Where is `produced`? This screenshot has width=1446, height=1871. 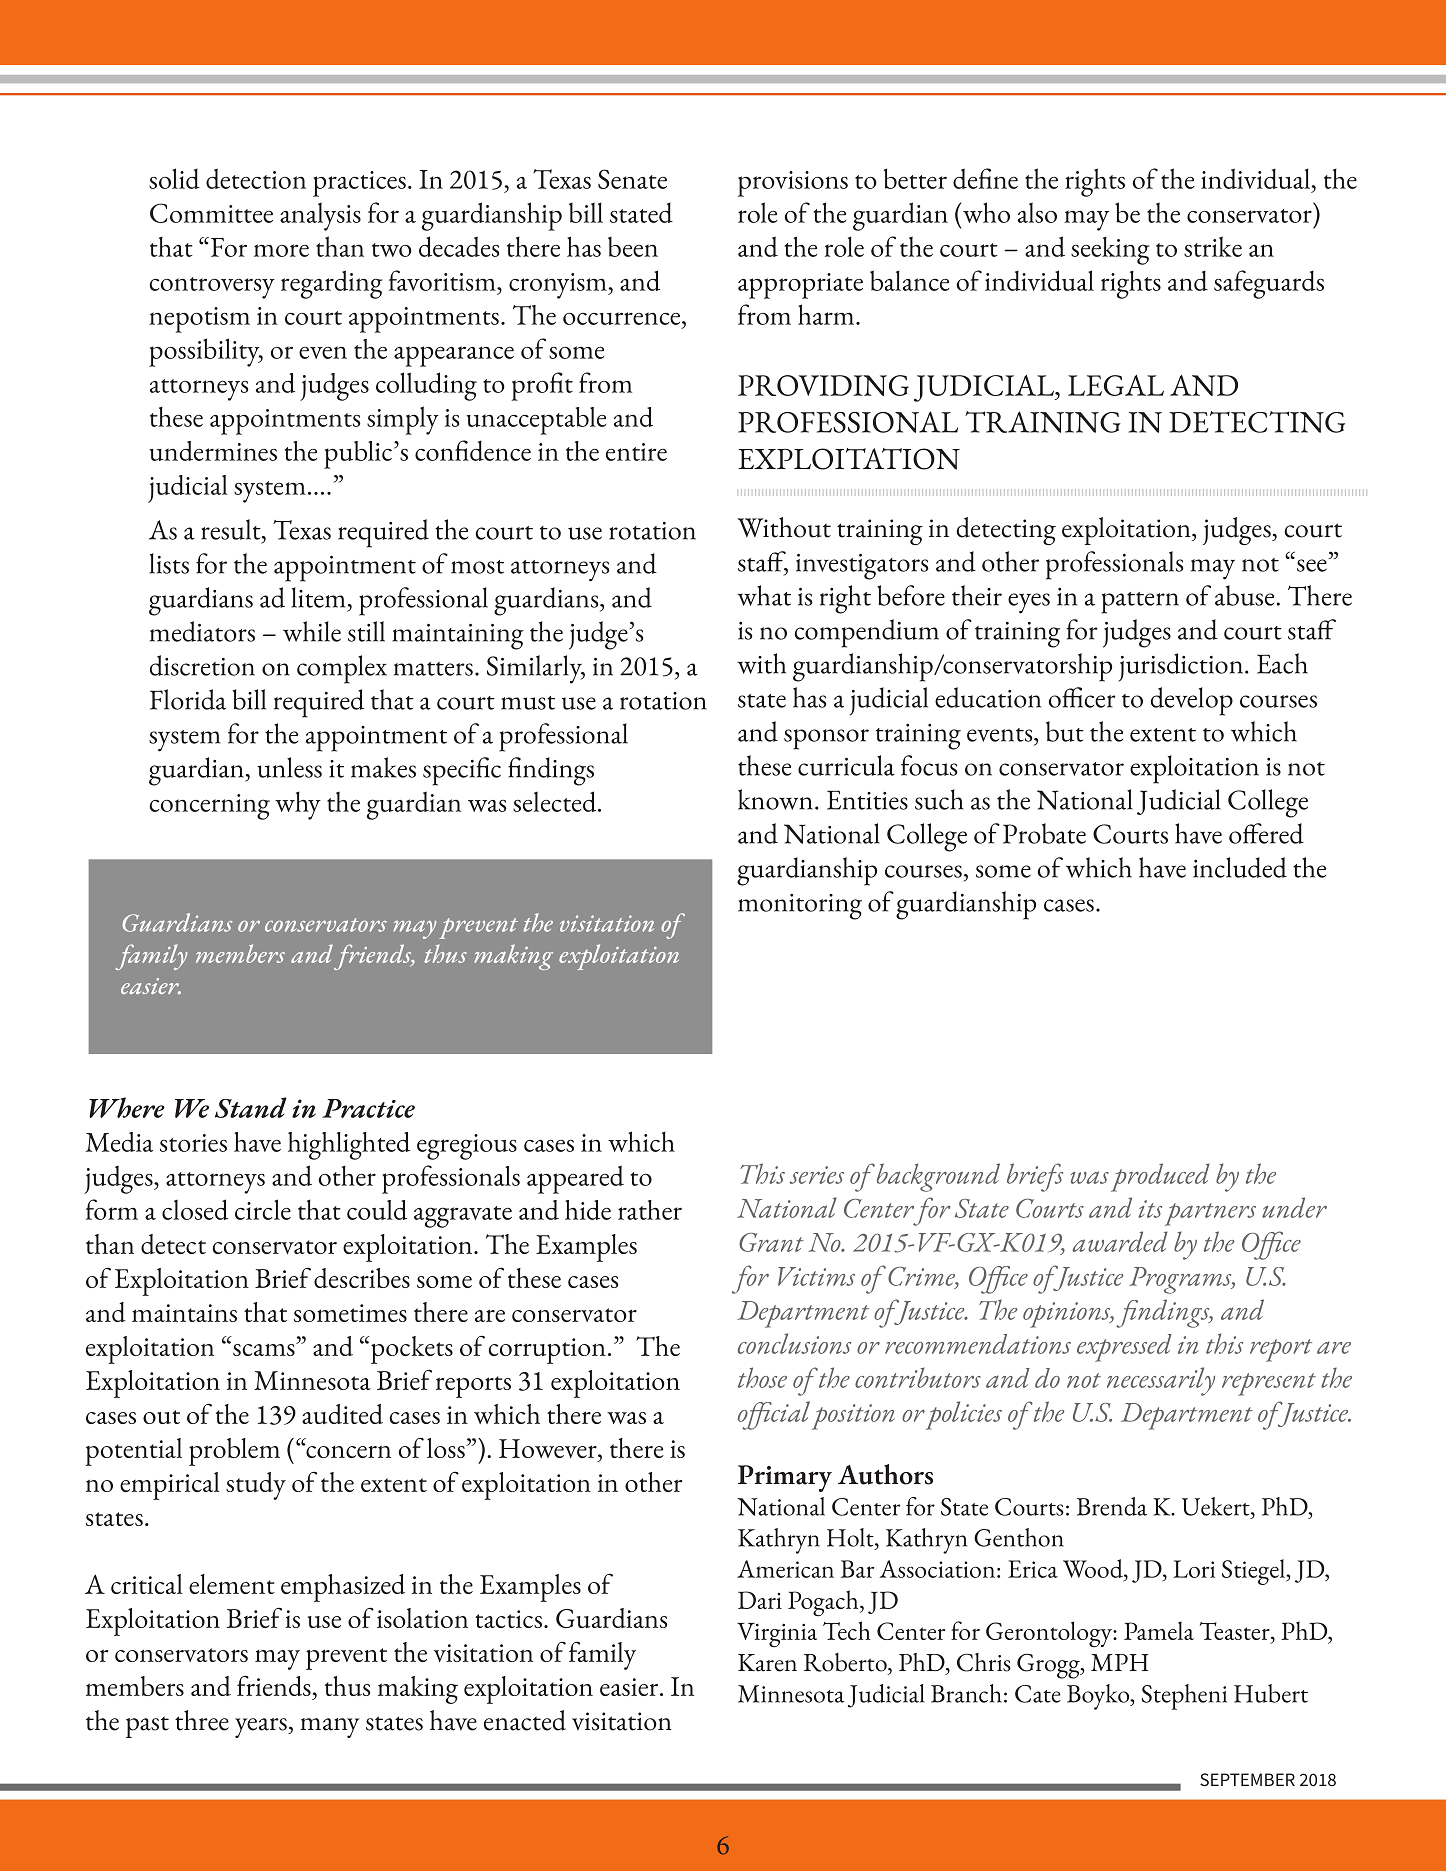
produced is located at coordinates (1160, 1177).
